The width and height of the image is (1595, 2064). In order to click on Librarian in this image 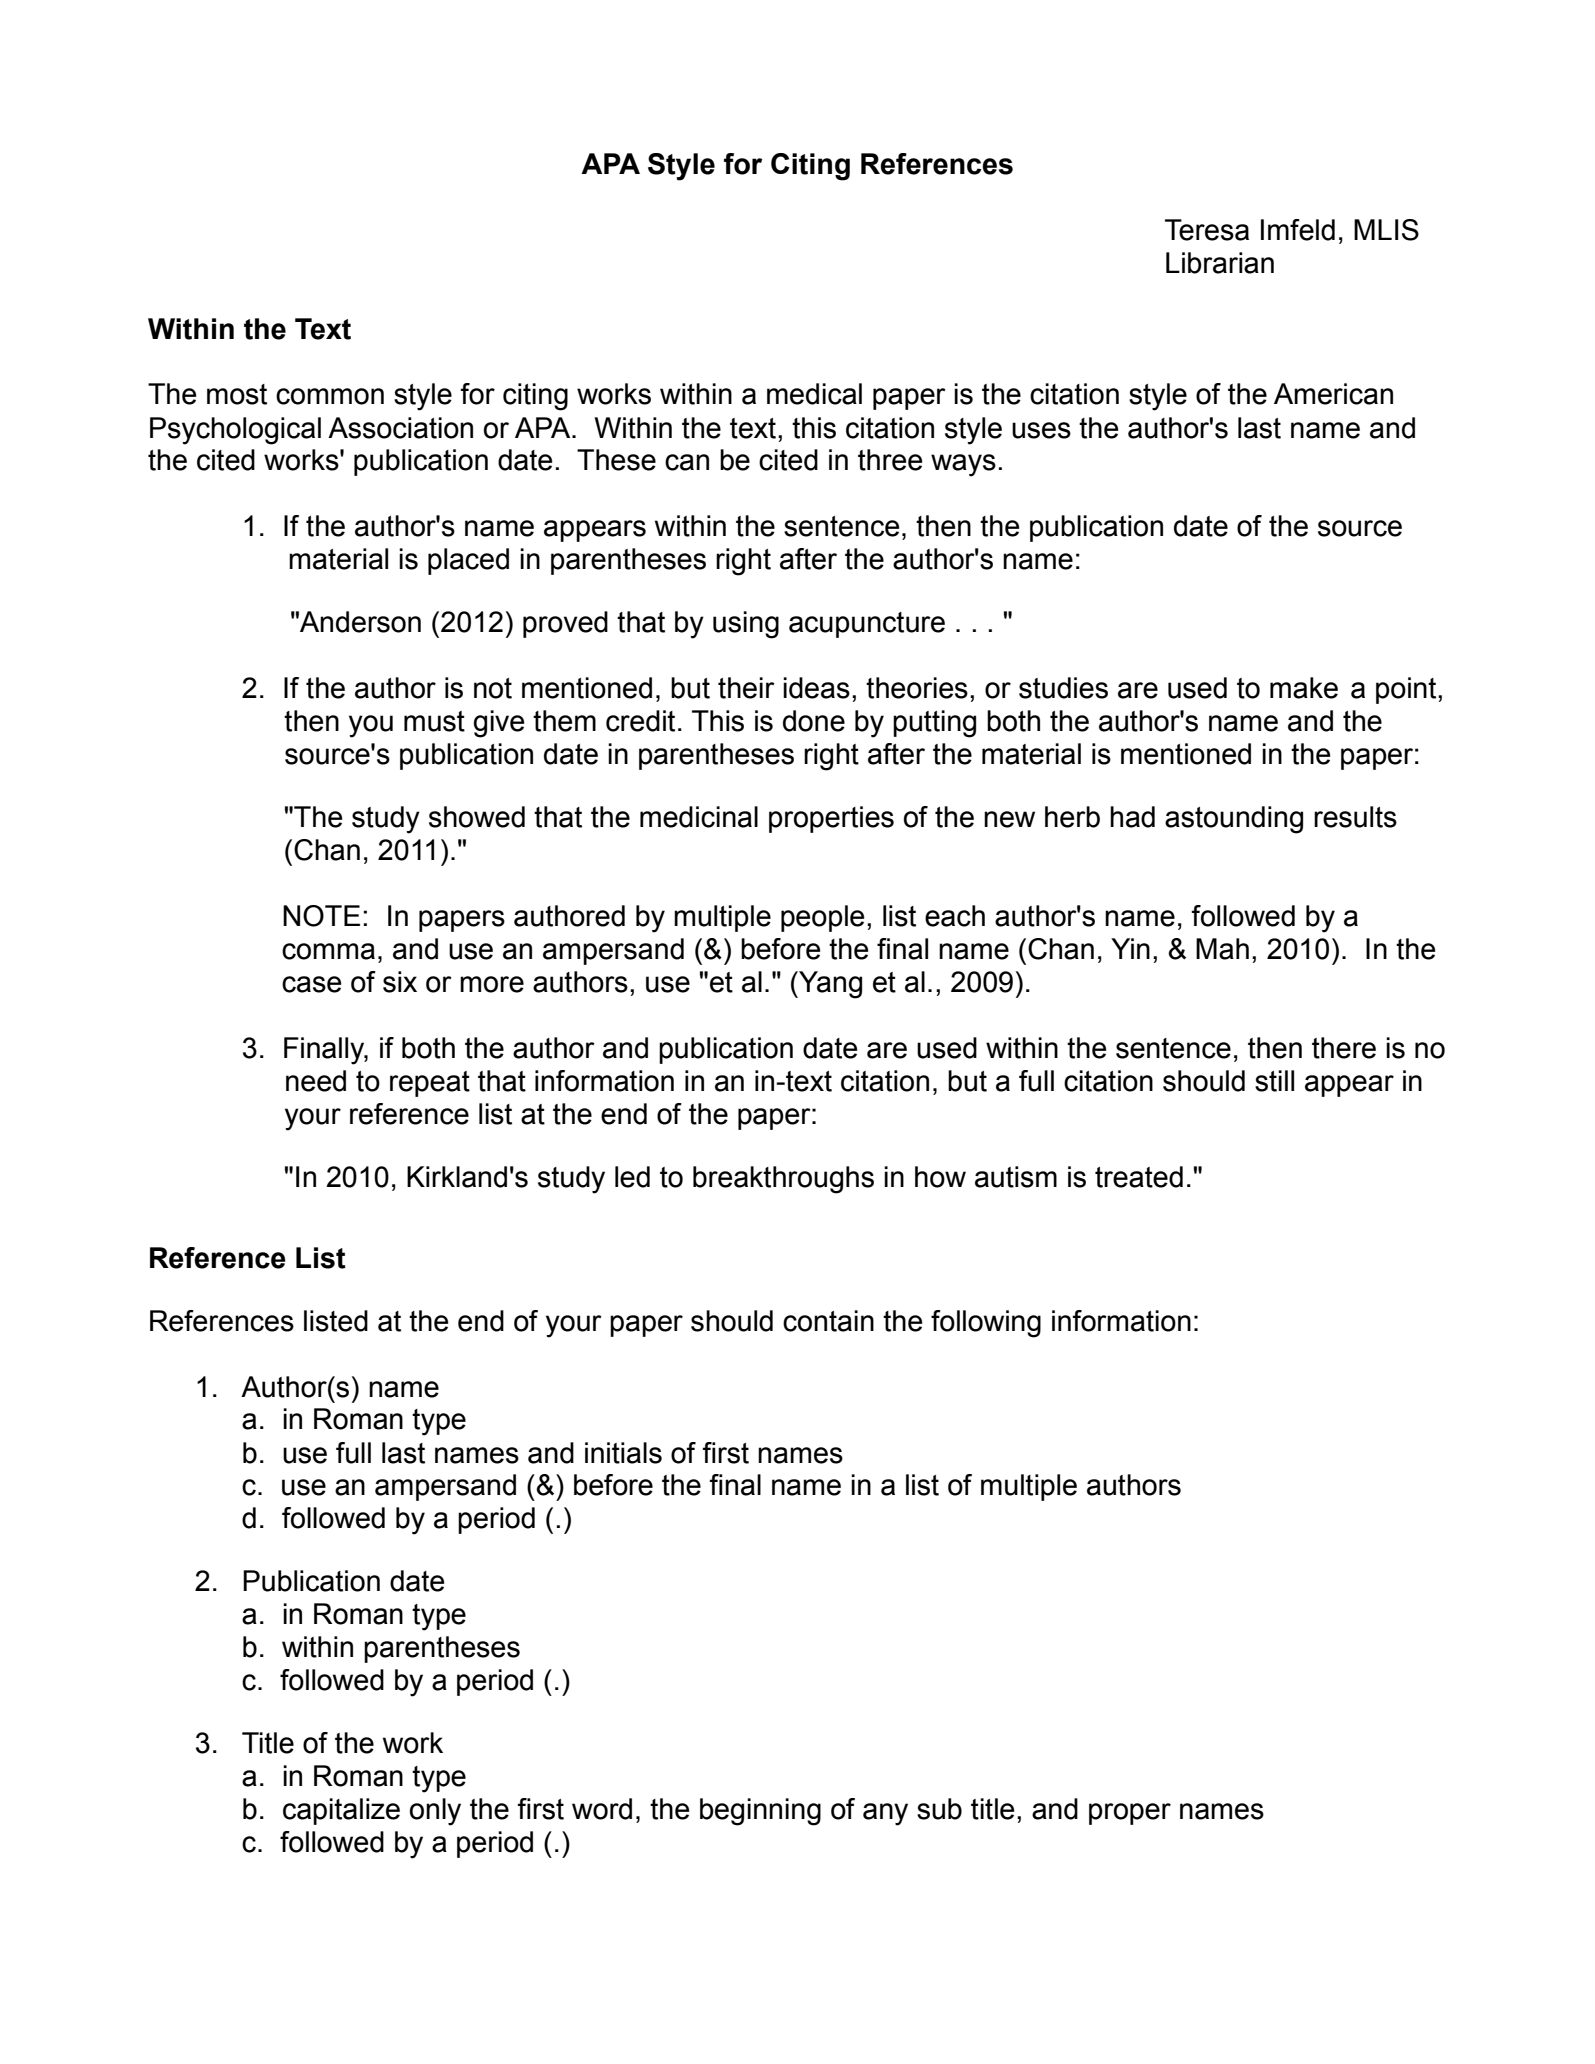, I will do `click(1220, 263)`.
